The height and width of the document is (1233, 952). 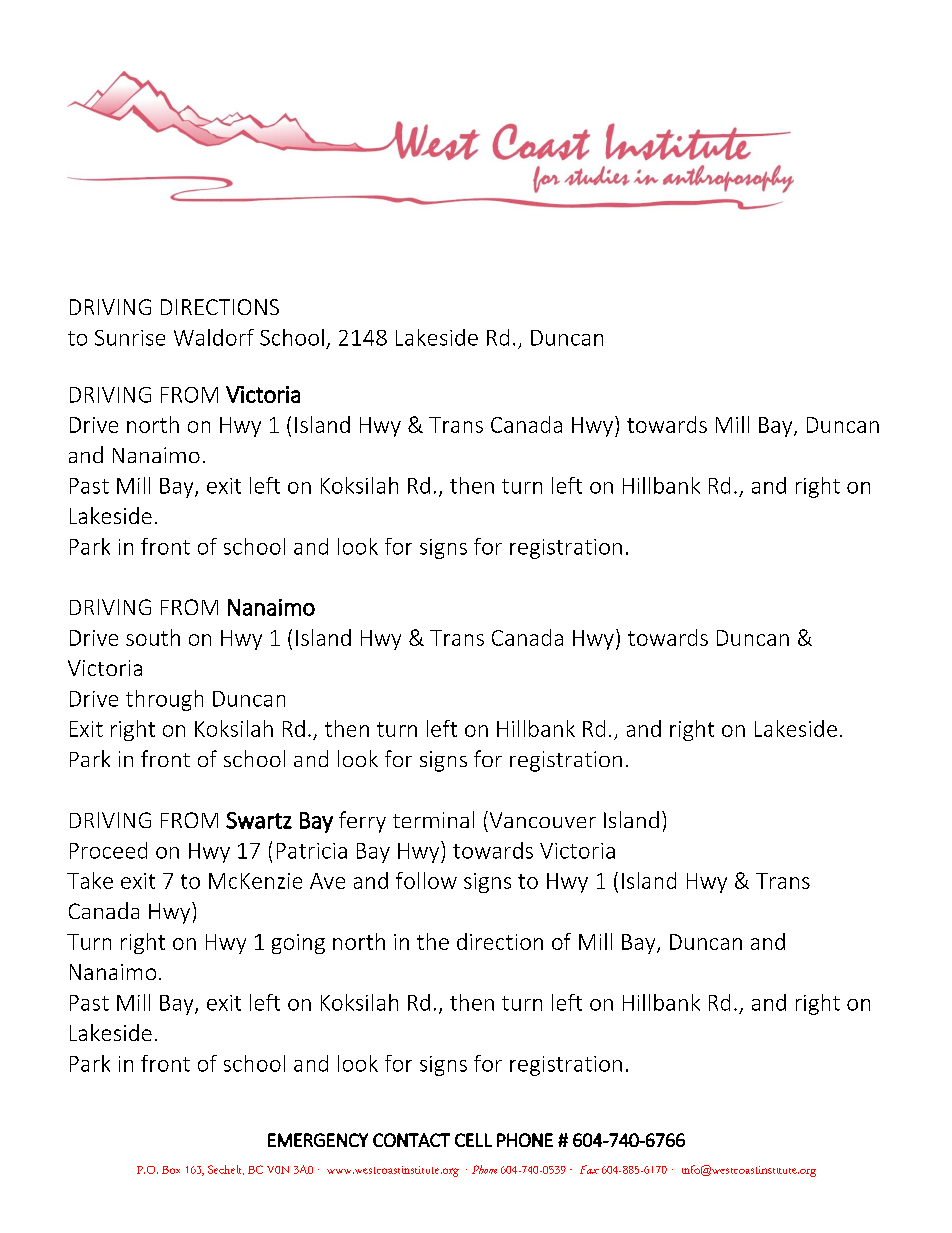 What do you see at coordinates (164, 700) in the document?
I see `through` at bounding box center [164, 700].
